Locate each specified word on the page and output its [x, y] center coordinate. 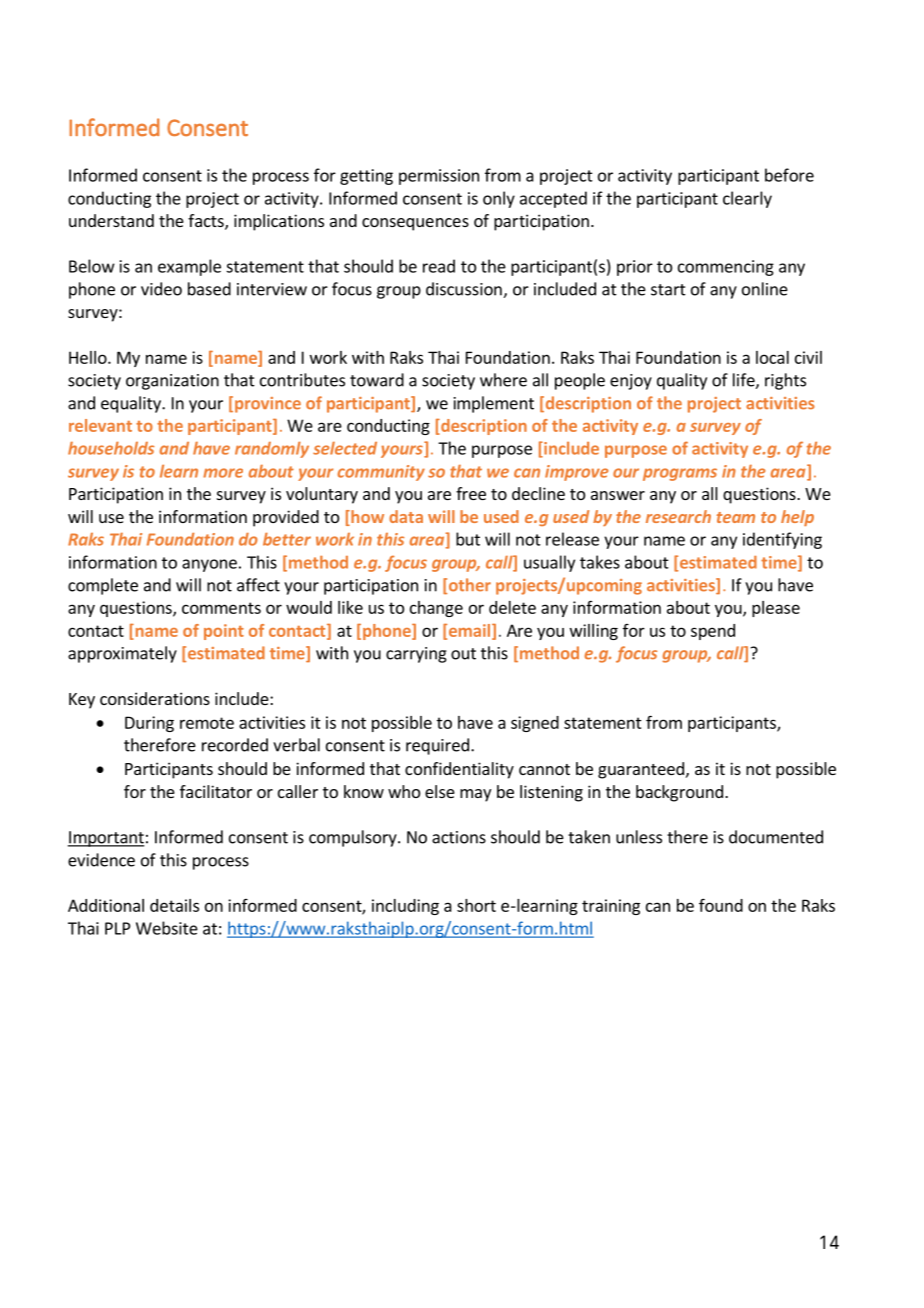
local [772, 357]
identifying [782, 540]
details [174, 905]
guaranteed [641, 770]
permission [439, 177]
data [406, 516]
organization [172, 382]
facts [207, 222]
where [503, 380]
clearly [747, 199]
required [437, 746]
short [476, 905]
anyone [209, 565]
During [149, 724]
